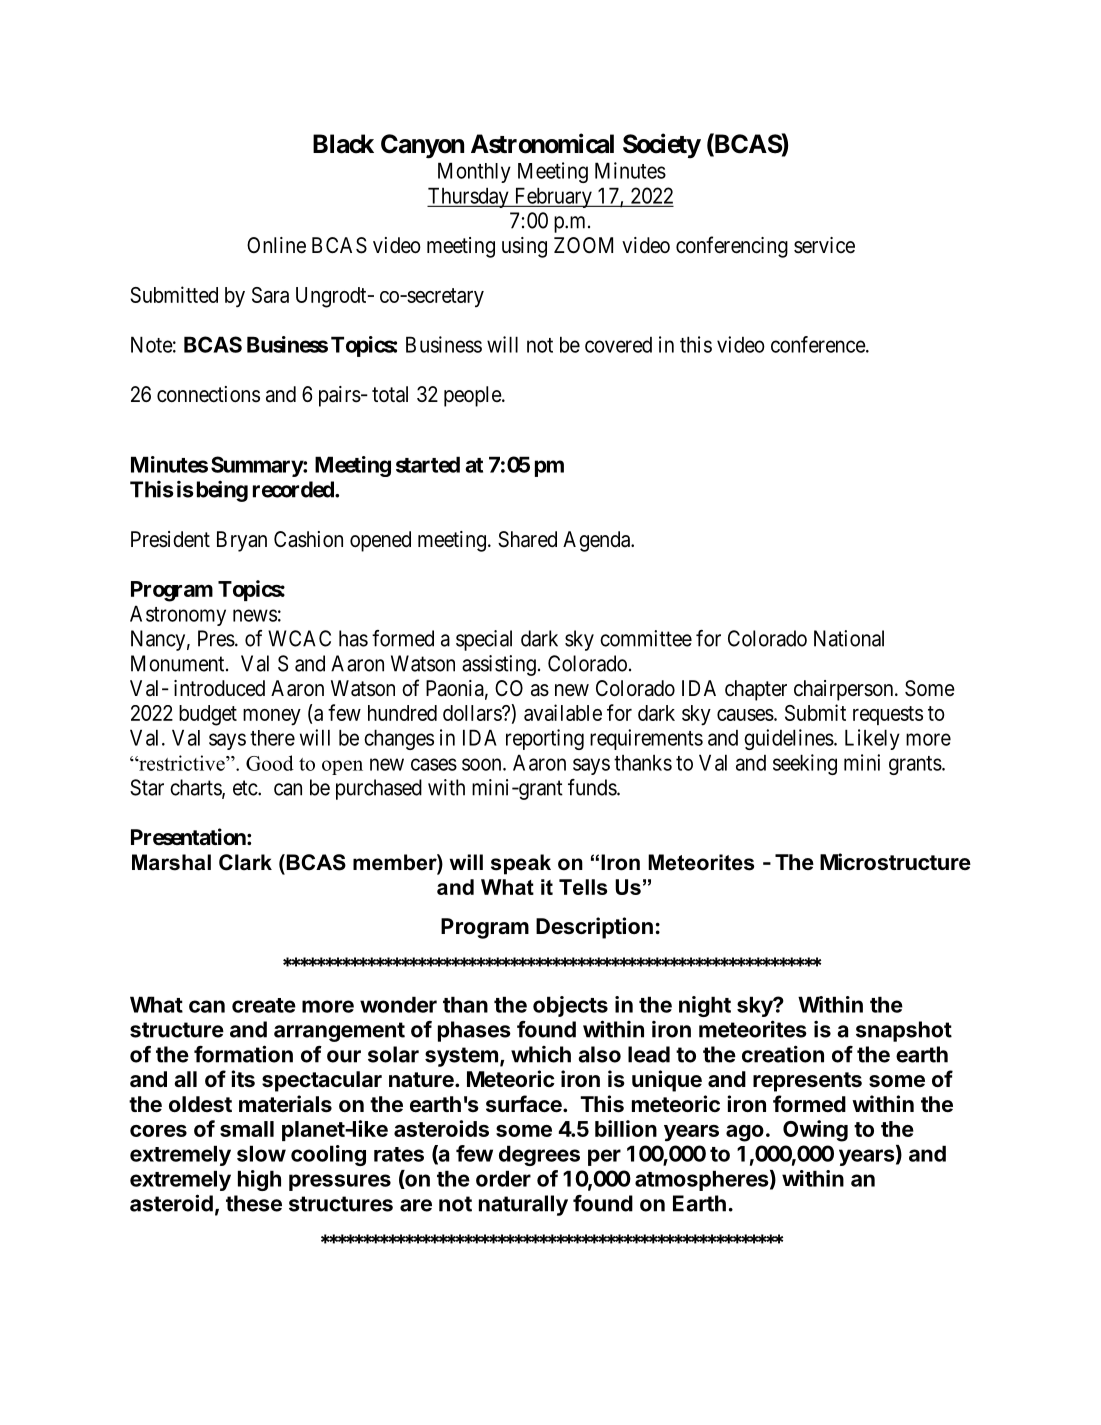 This document has height=1425, width=1101. Describe the element at coordinates (521, 864) in the document. I see `speak` at that location.
